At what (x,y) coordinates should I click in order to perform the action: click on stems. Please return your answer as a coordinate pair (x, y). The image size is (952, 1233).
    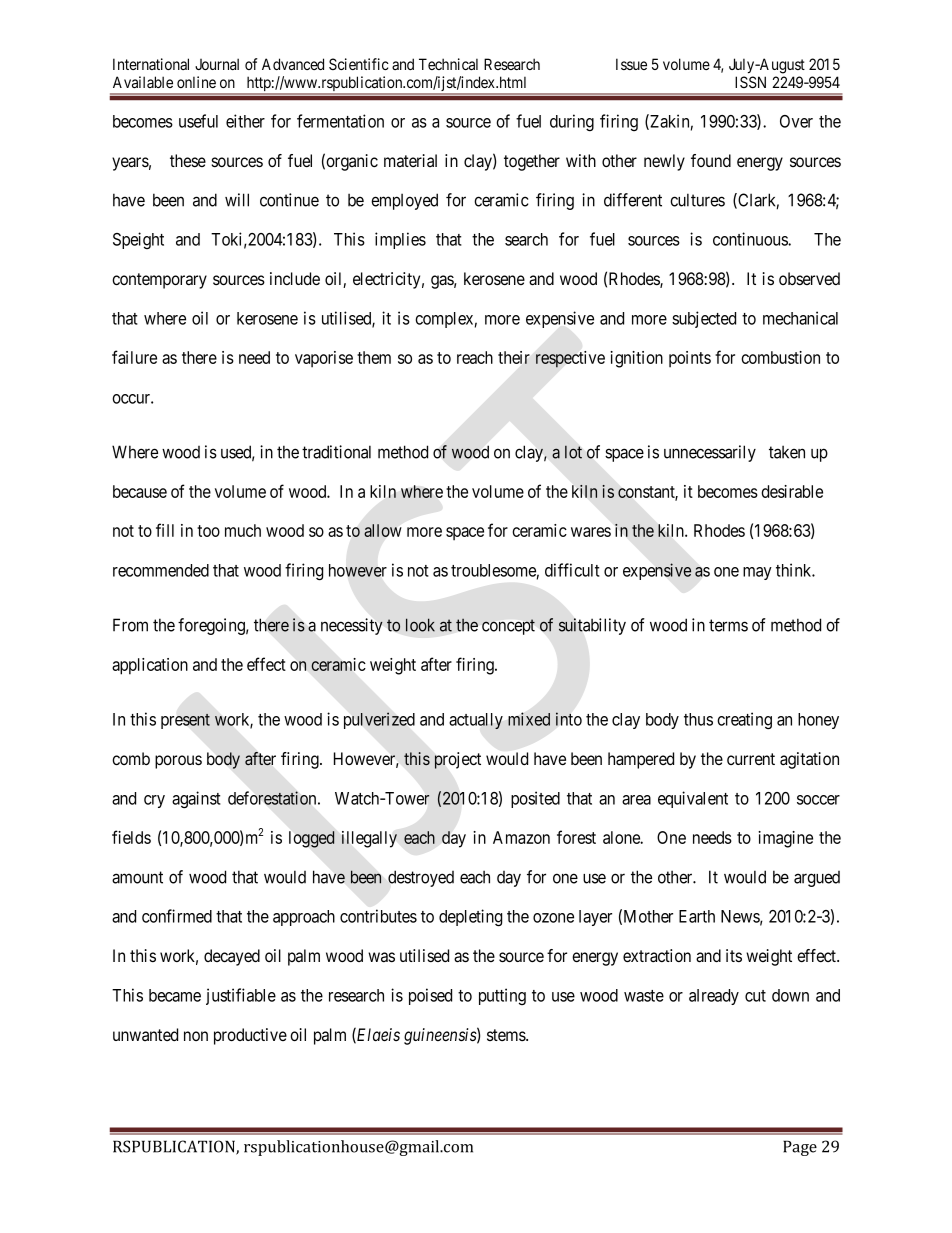
    Looking at the image, I should click on (507, 1035).
